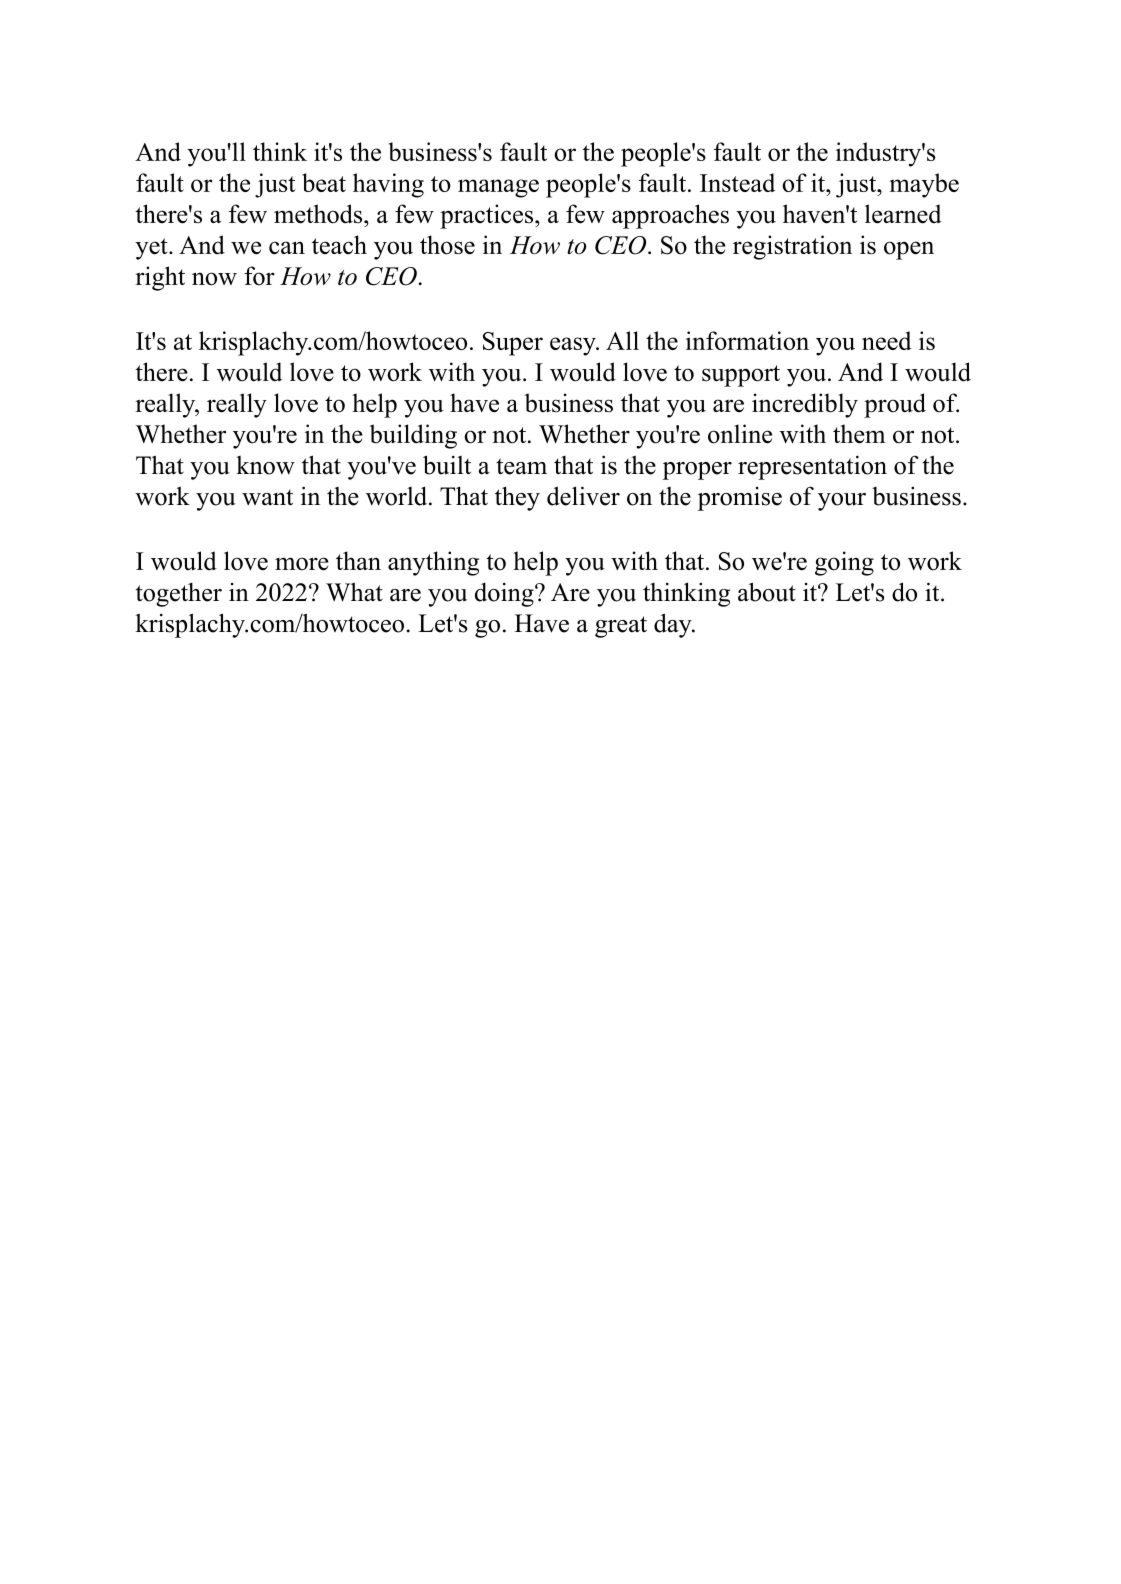 This document has width=1121, height=1584. Describe the element at coordinates (521, 466) in the document. I see `team` at that location.
